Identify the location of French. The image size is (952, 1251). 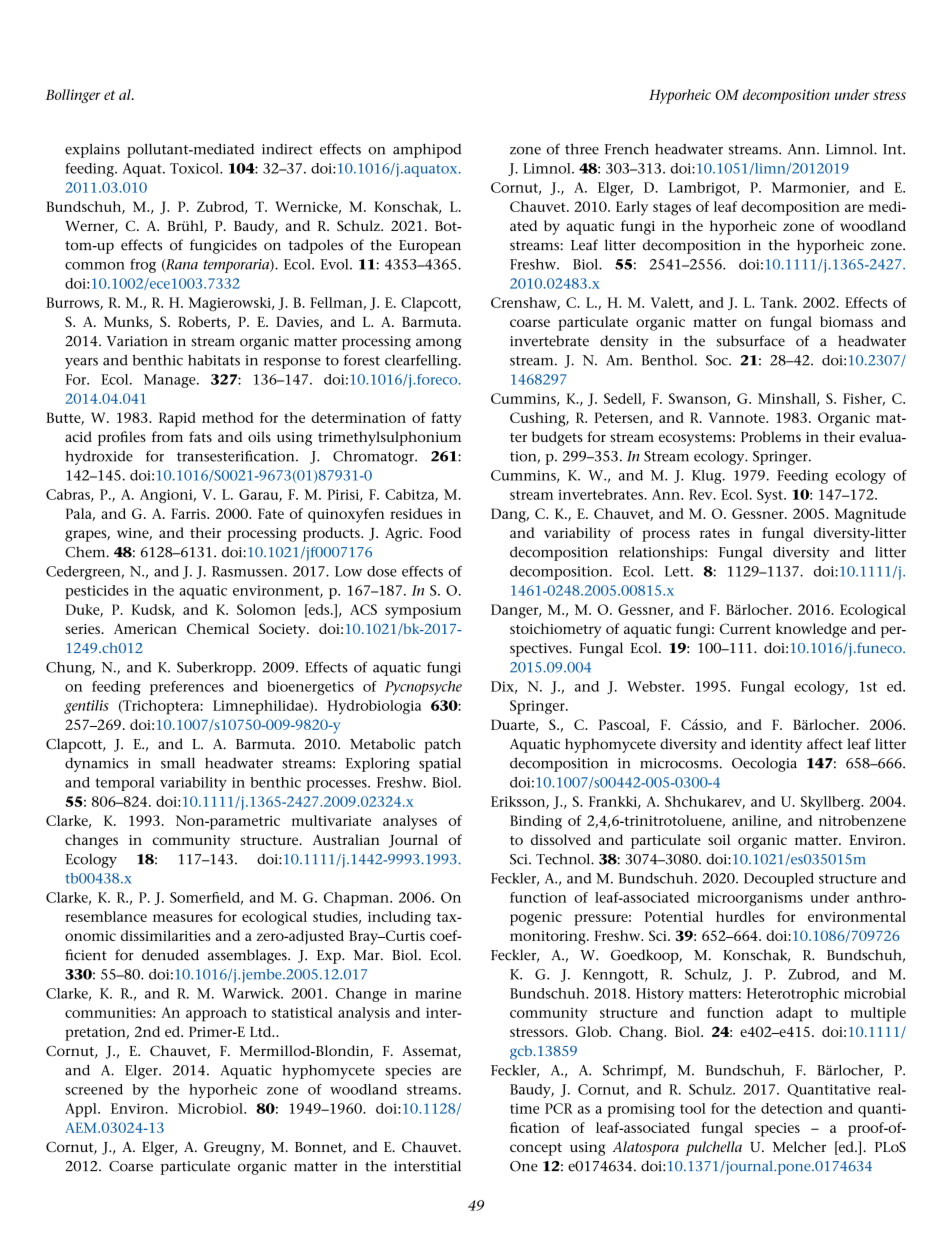
(627, 149).
